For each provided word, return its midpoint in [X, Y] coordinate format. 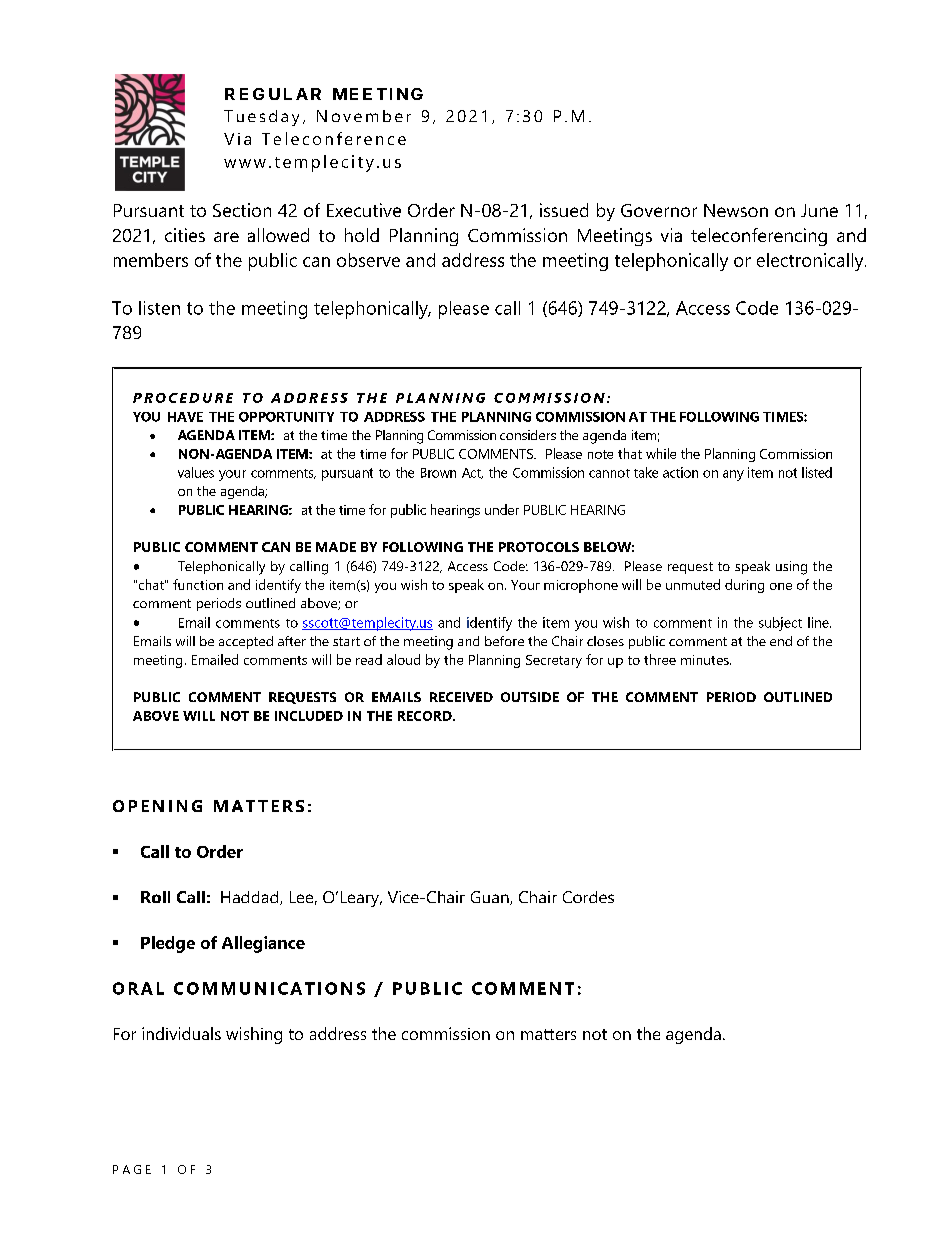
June [819, 210]
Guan [491, 898]
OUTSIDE [530, 697]
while [661, 453]
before [504, 641]
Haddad [251, 898]
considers [528, 435]
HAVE [185, 417]
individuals [181, 1033]
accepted [246, 642]
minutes [706, 660]
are [226, 237]
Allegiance [263, 944]
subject [780, 624]
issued [564, 210]
